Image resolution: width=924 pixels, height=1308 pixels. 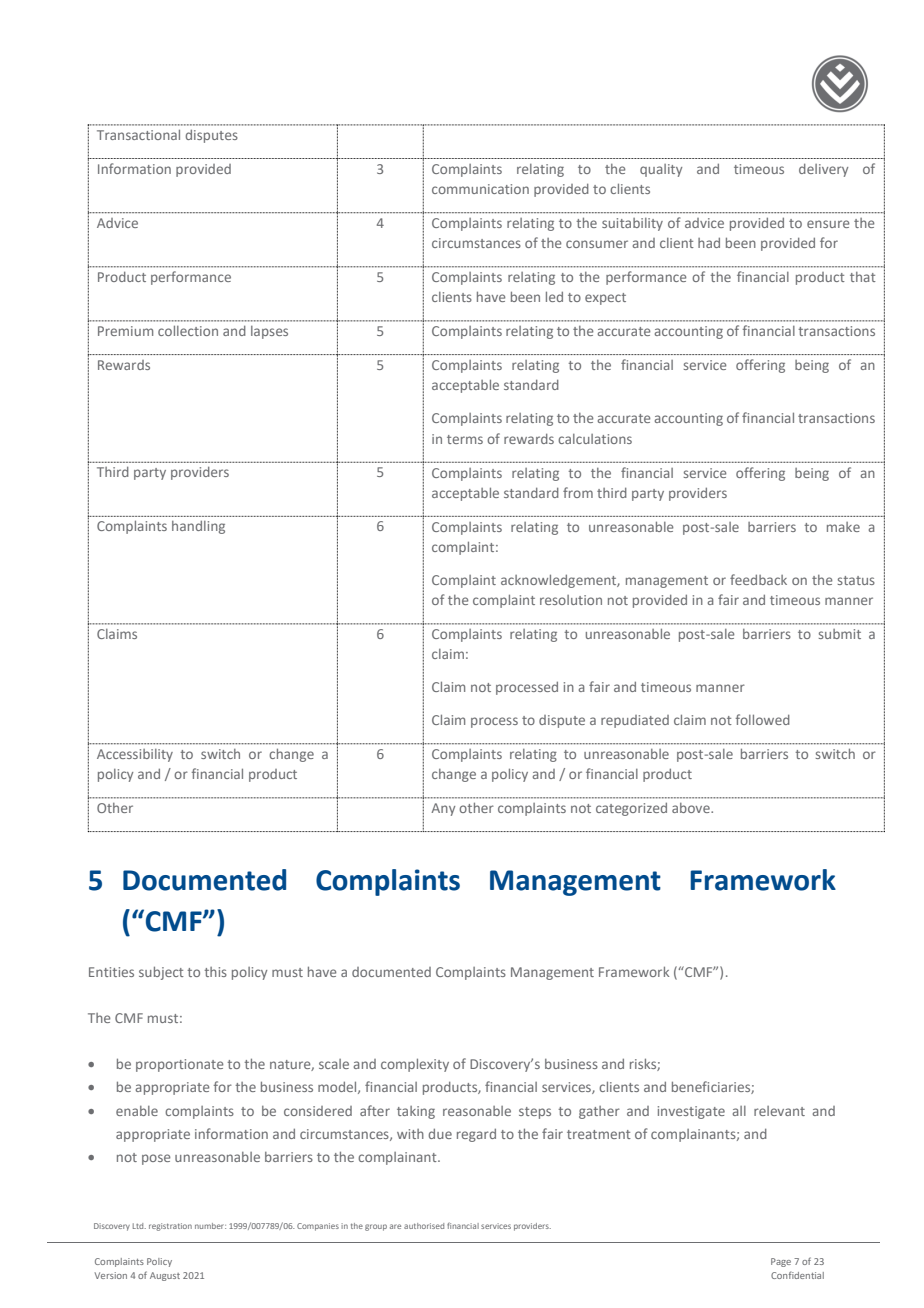 What do you see at coordinates (480, 189) in the document?
I see `communication` at bounding box center [480, 189].
